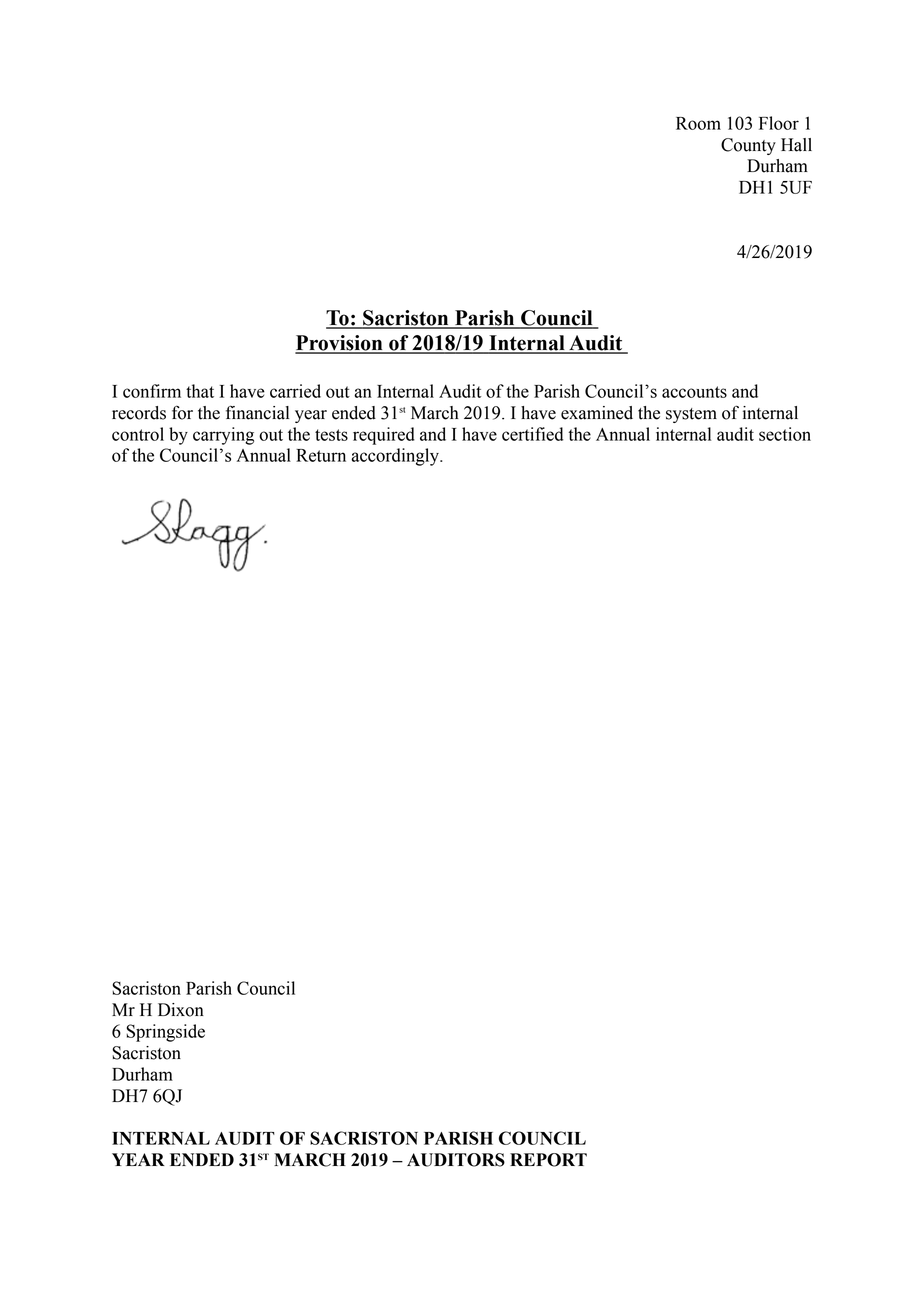  I want to click on County, so click(748, 146).
